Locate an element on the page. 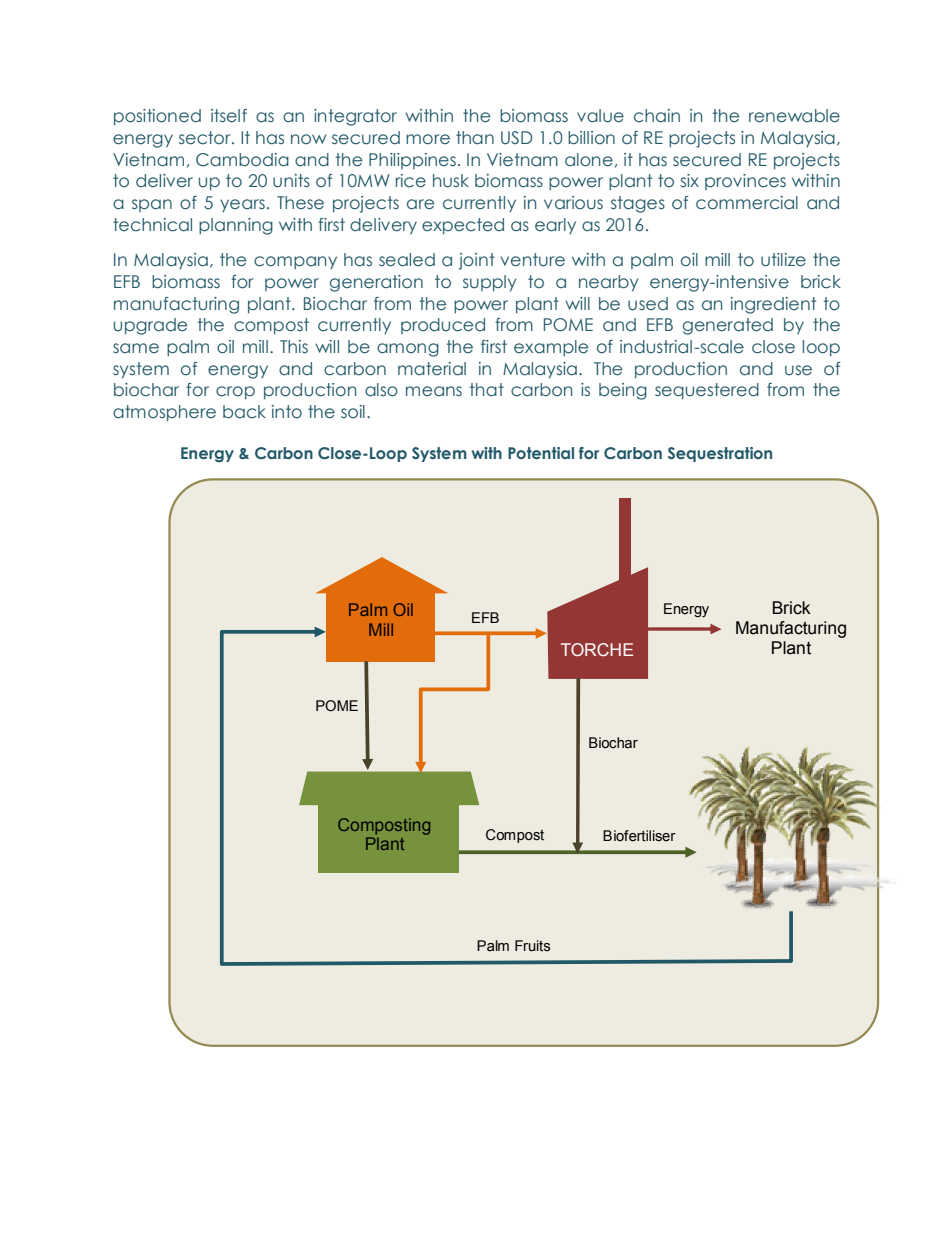 Image resolution: width=952 pixels, height=1233 pixels. soil is located at coordinates (353, 412).
